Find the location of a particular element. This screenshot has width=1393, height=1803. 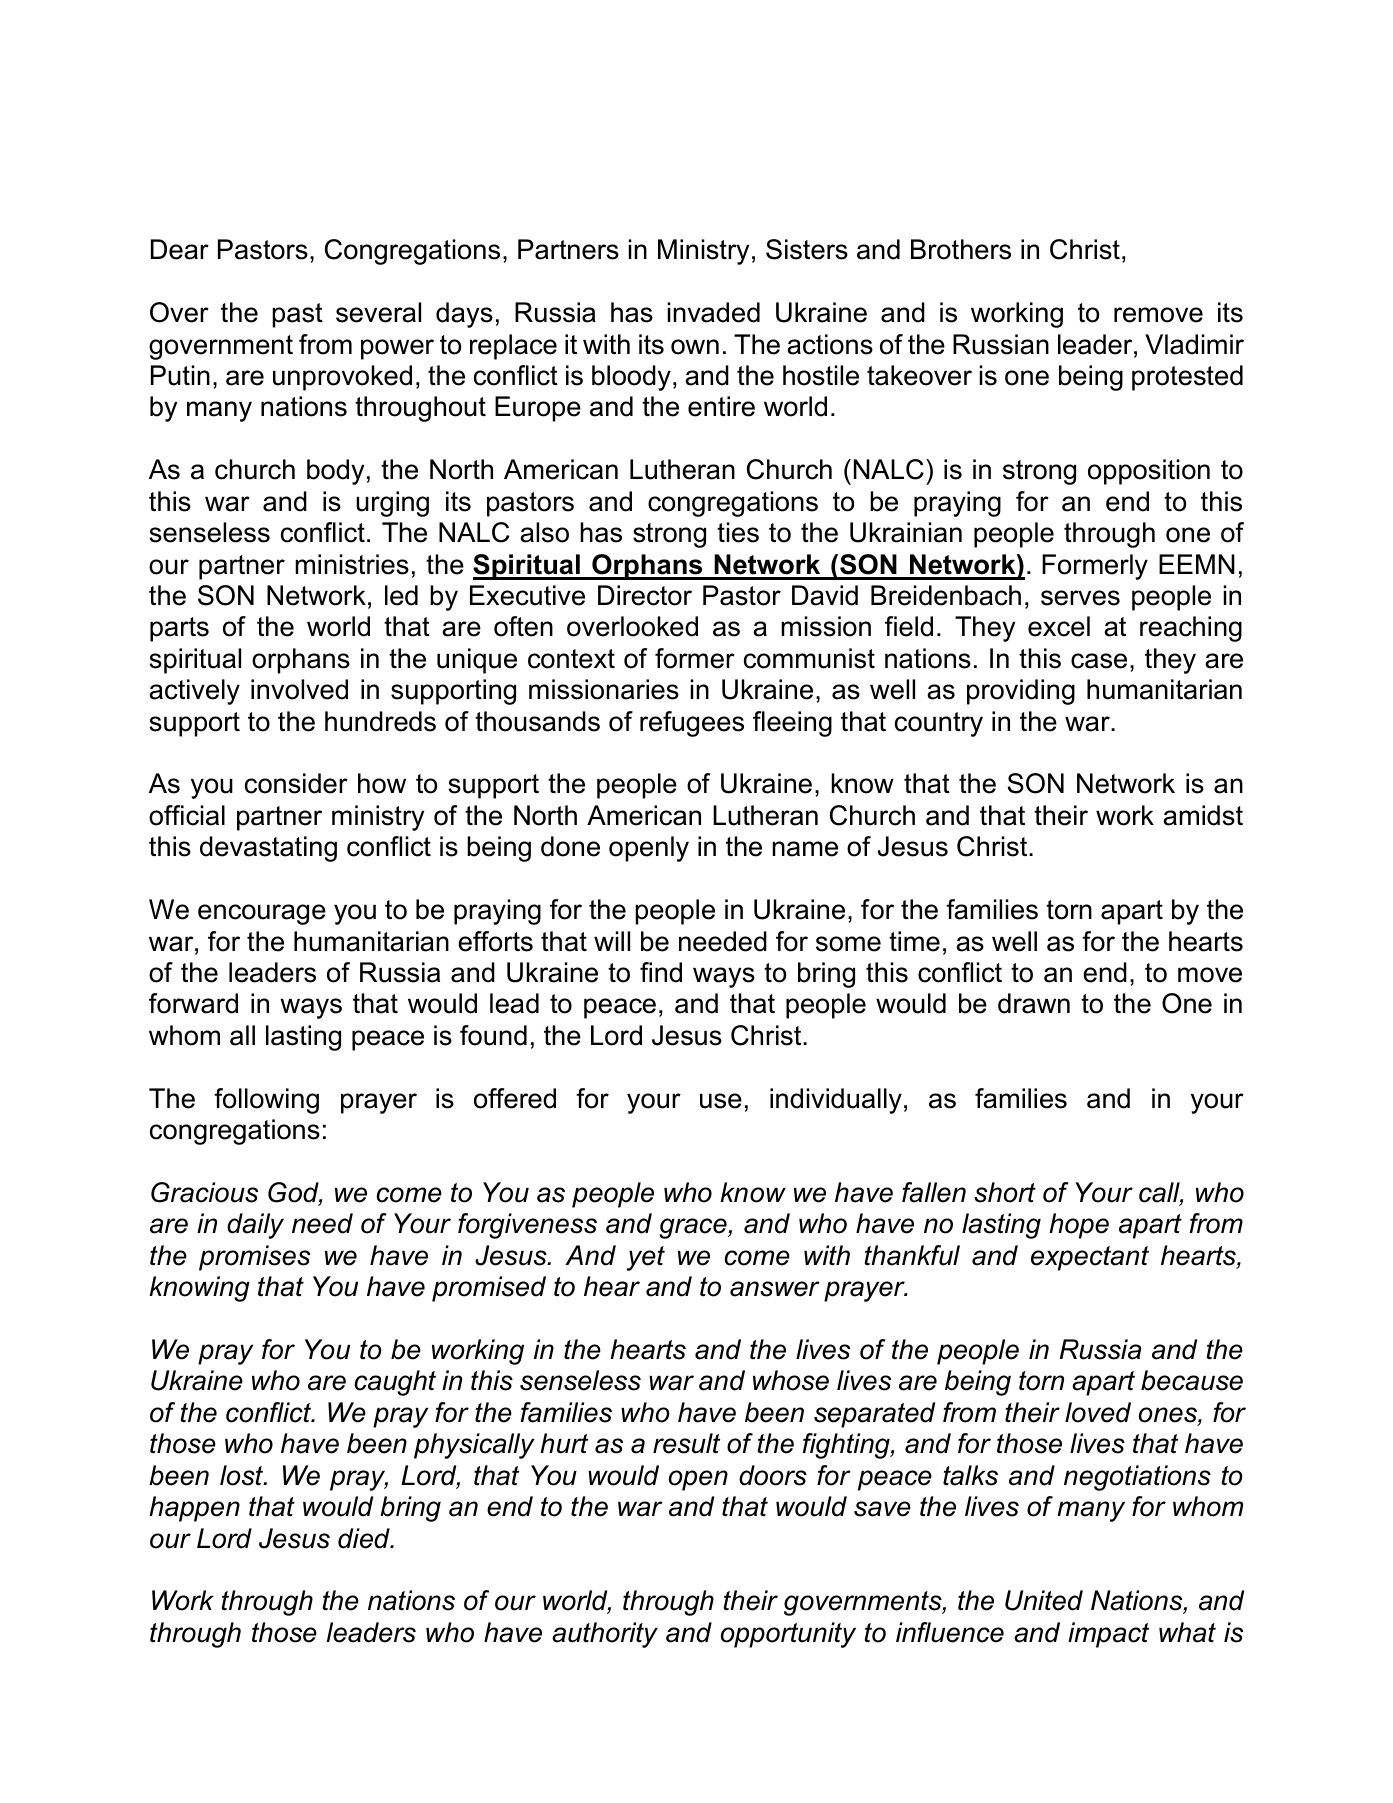

ministries is located at coordinates (352, 564).
